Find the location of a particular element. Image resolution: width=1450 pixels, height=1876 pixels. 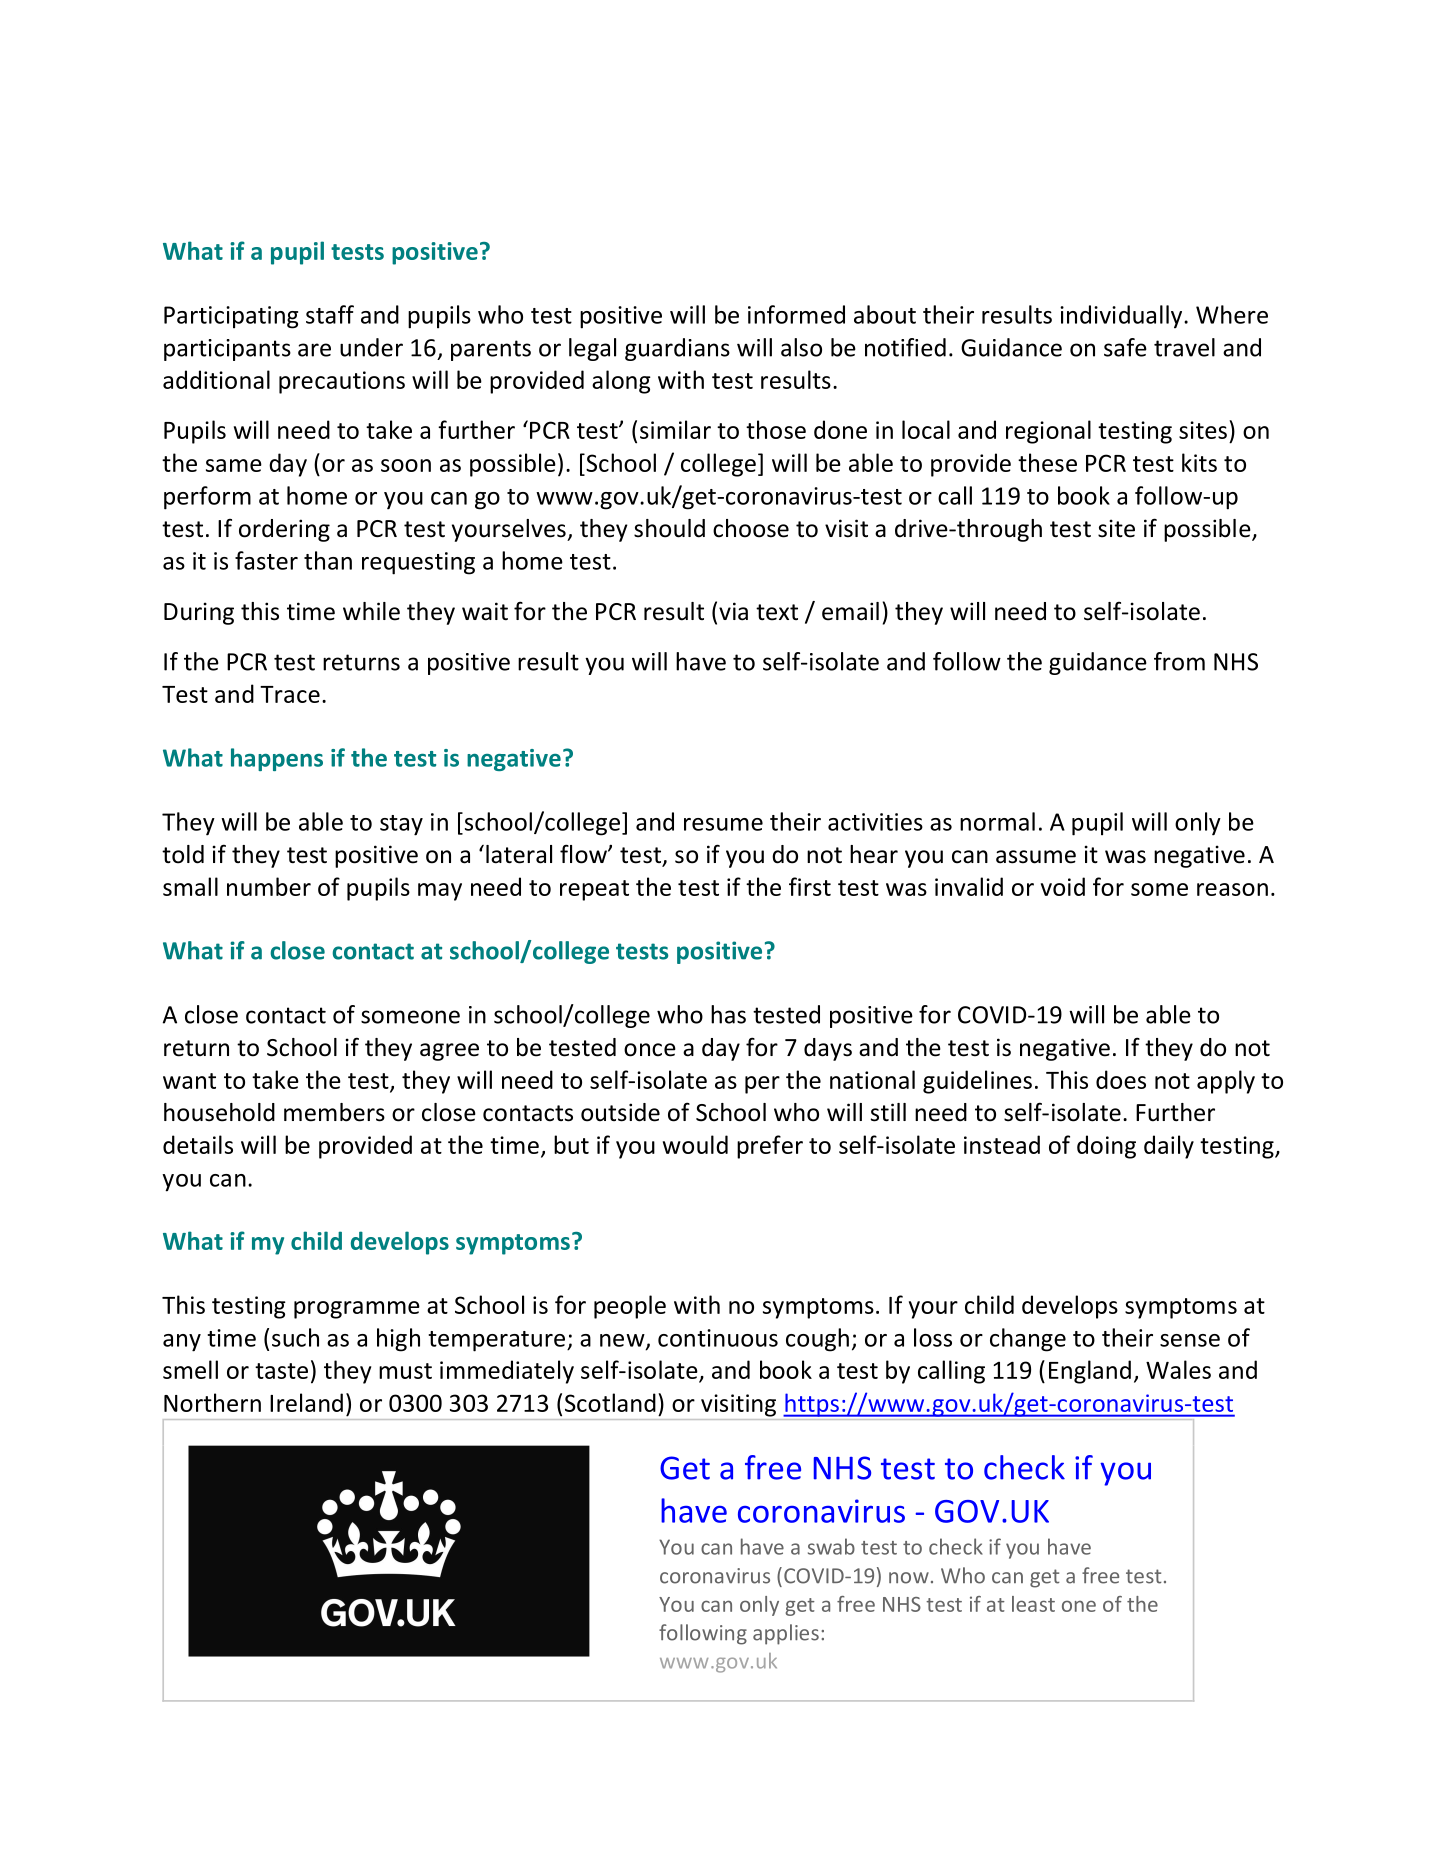

resume is located at coordinates (723, 824).
